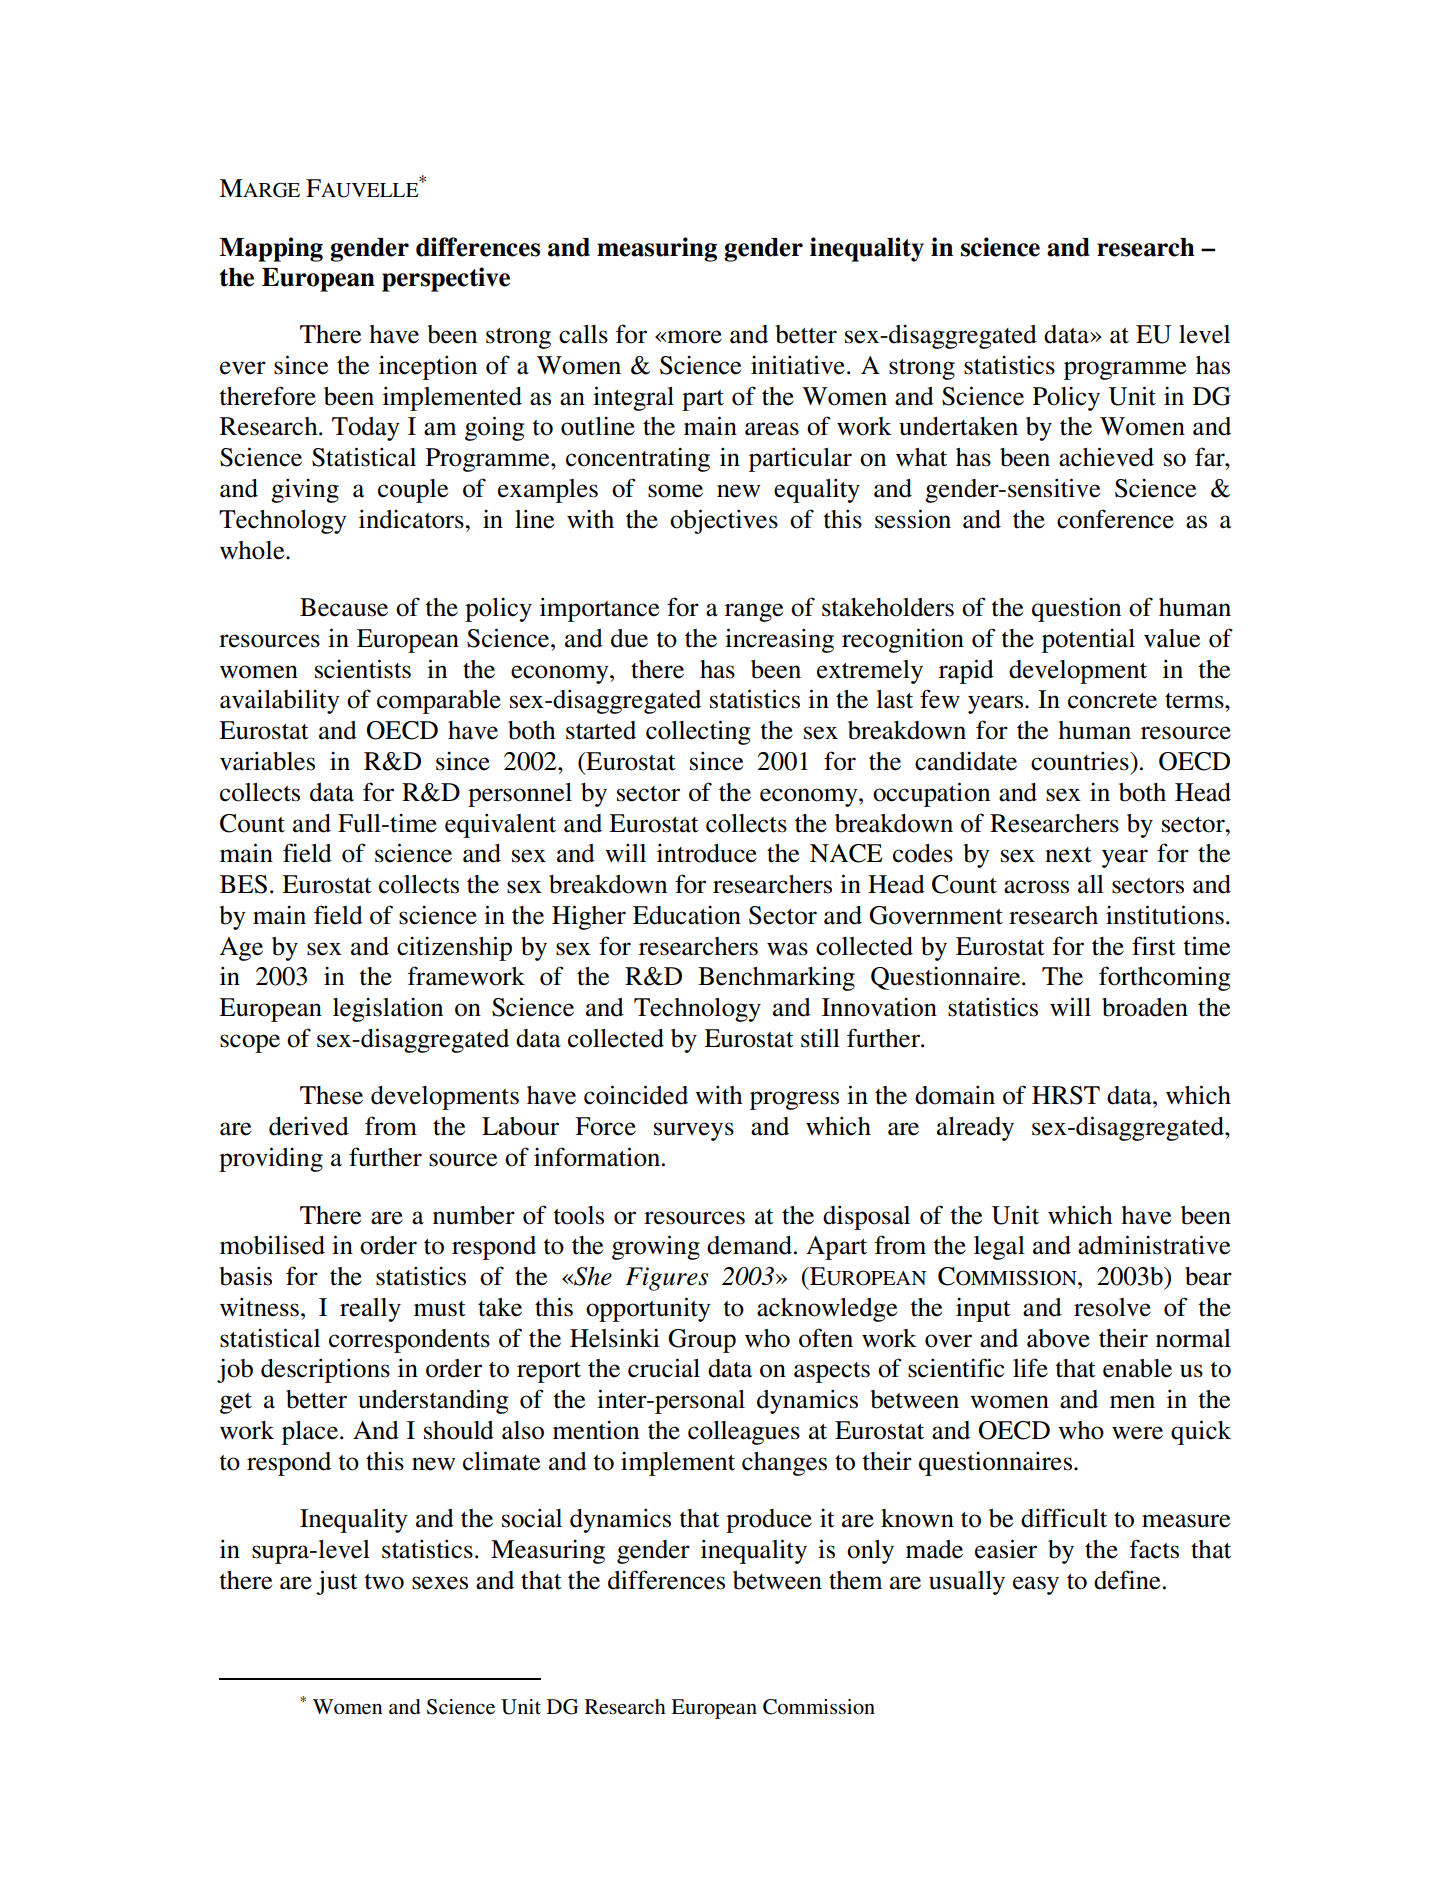 The width and height of the screenshot is (1452, 1879). Describe the element at coordinates (1036, 887) in the screenshot. I see `across` at that location.
